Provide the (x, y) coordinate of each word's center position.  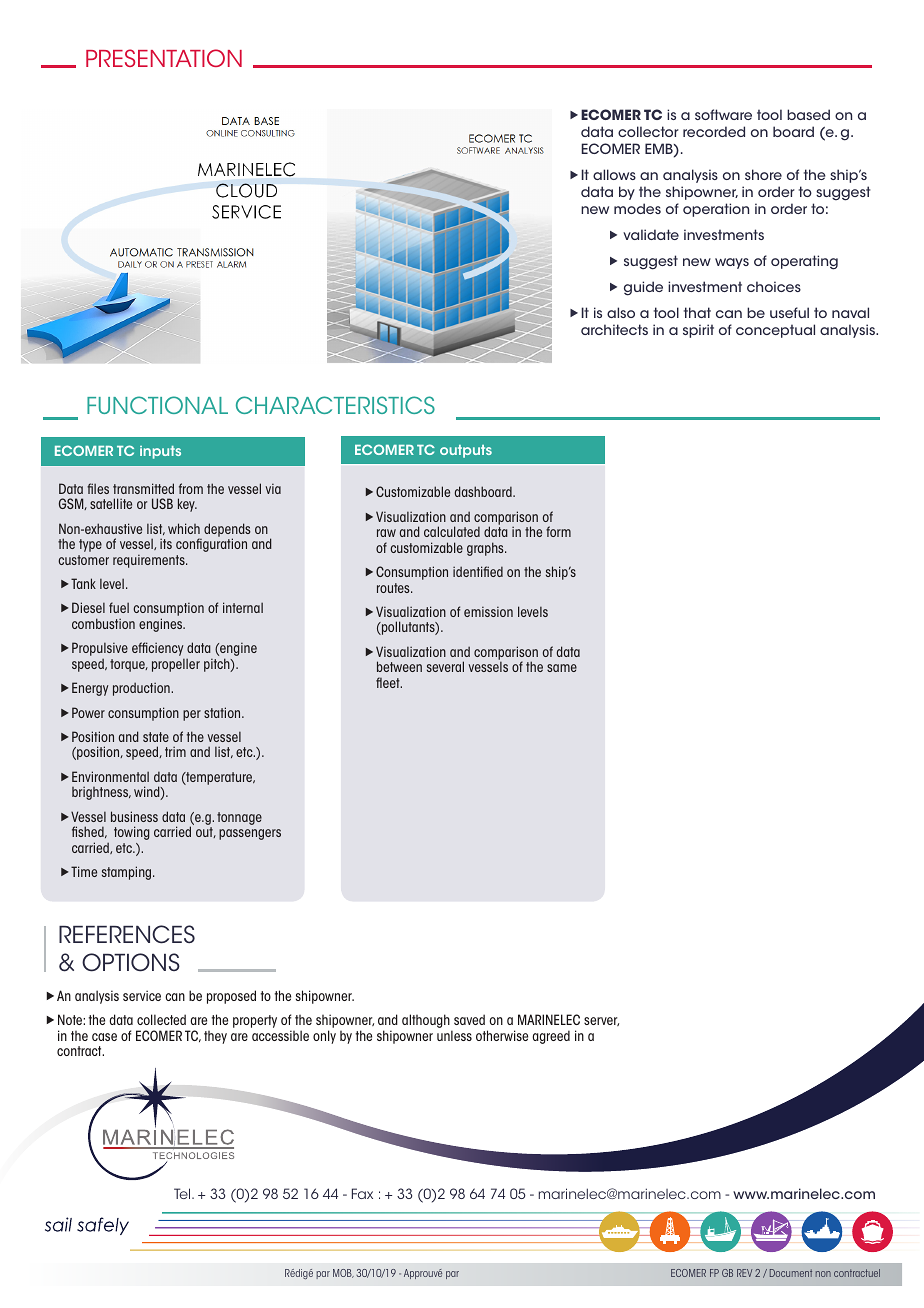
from (191, 488)
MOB (343, 1273)
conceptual (775, 331)
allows (614, 174)
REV (744, 1273)
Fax (362, 1193)
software (723, 114)
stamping (128, 873)
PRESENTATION (164, 58)
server (601, 1021)
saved (469, 1019)
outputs (466, 451)
